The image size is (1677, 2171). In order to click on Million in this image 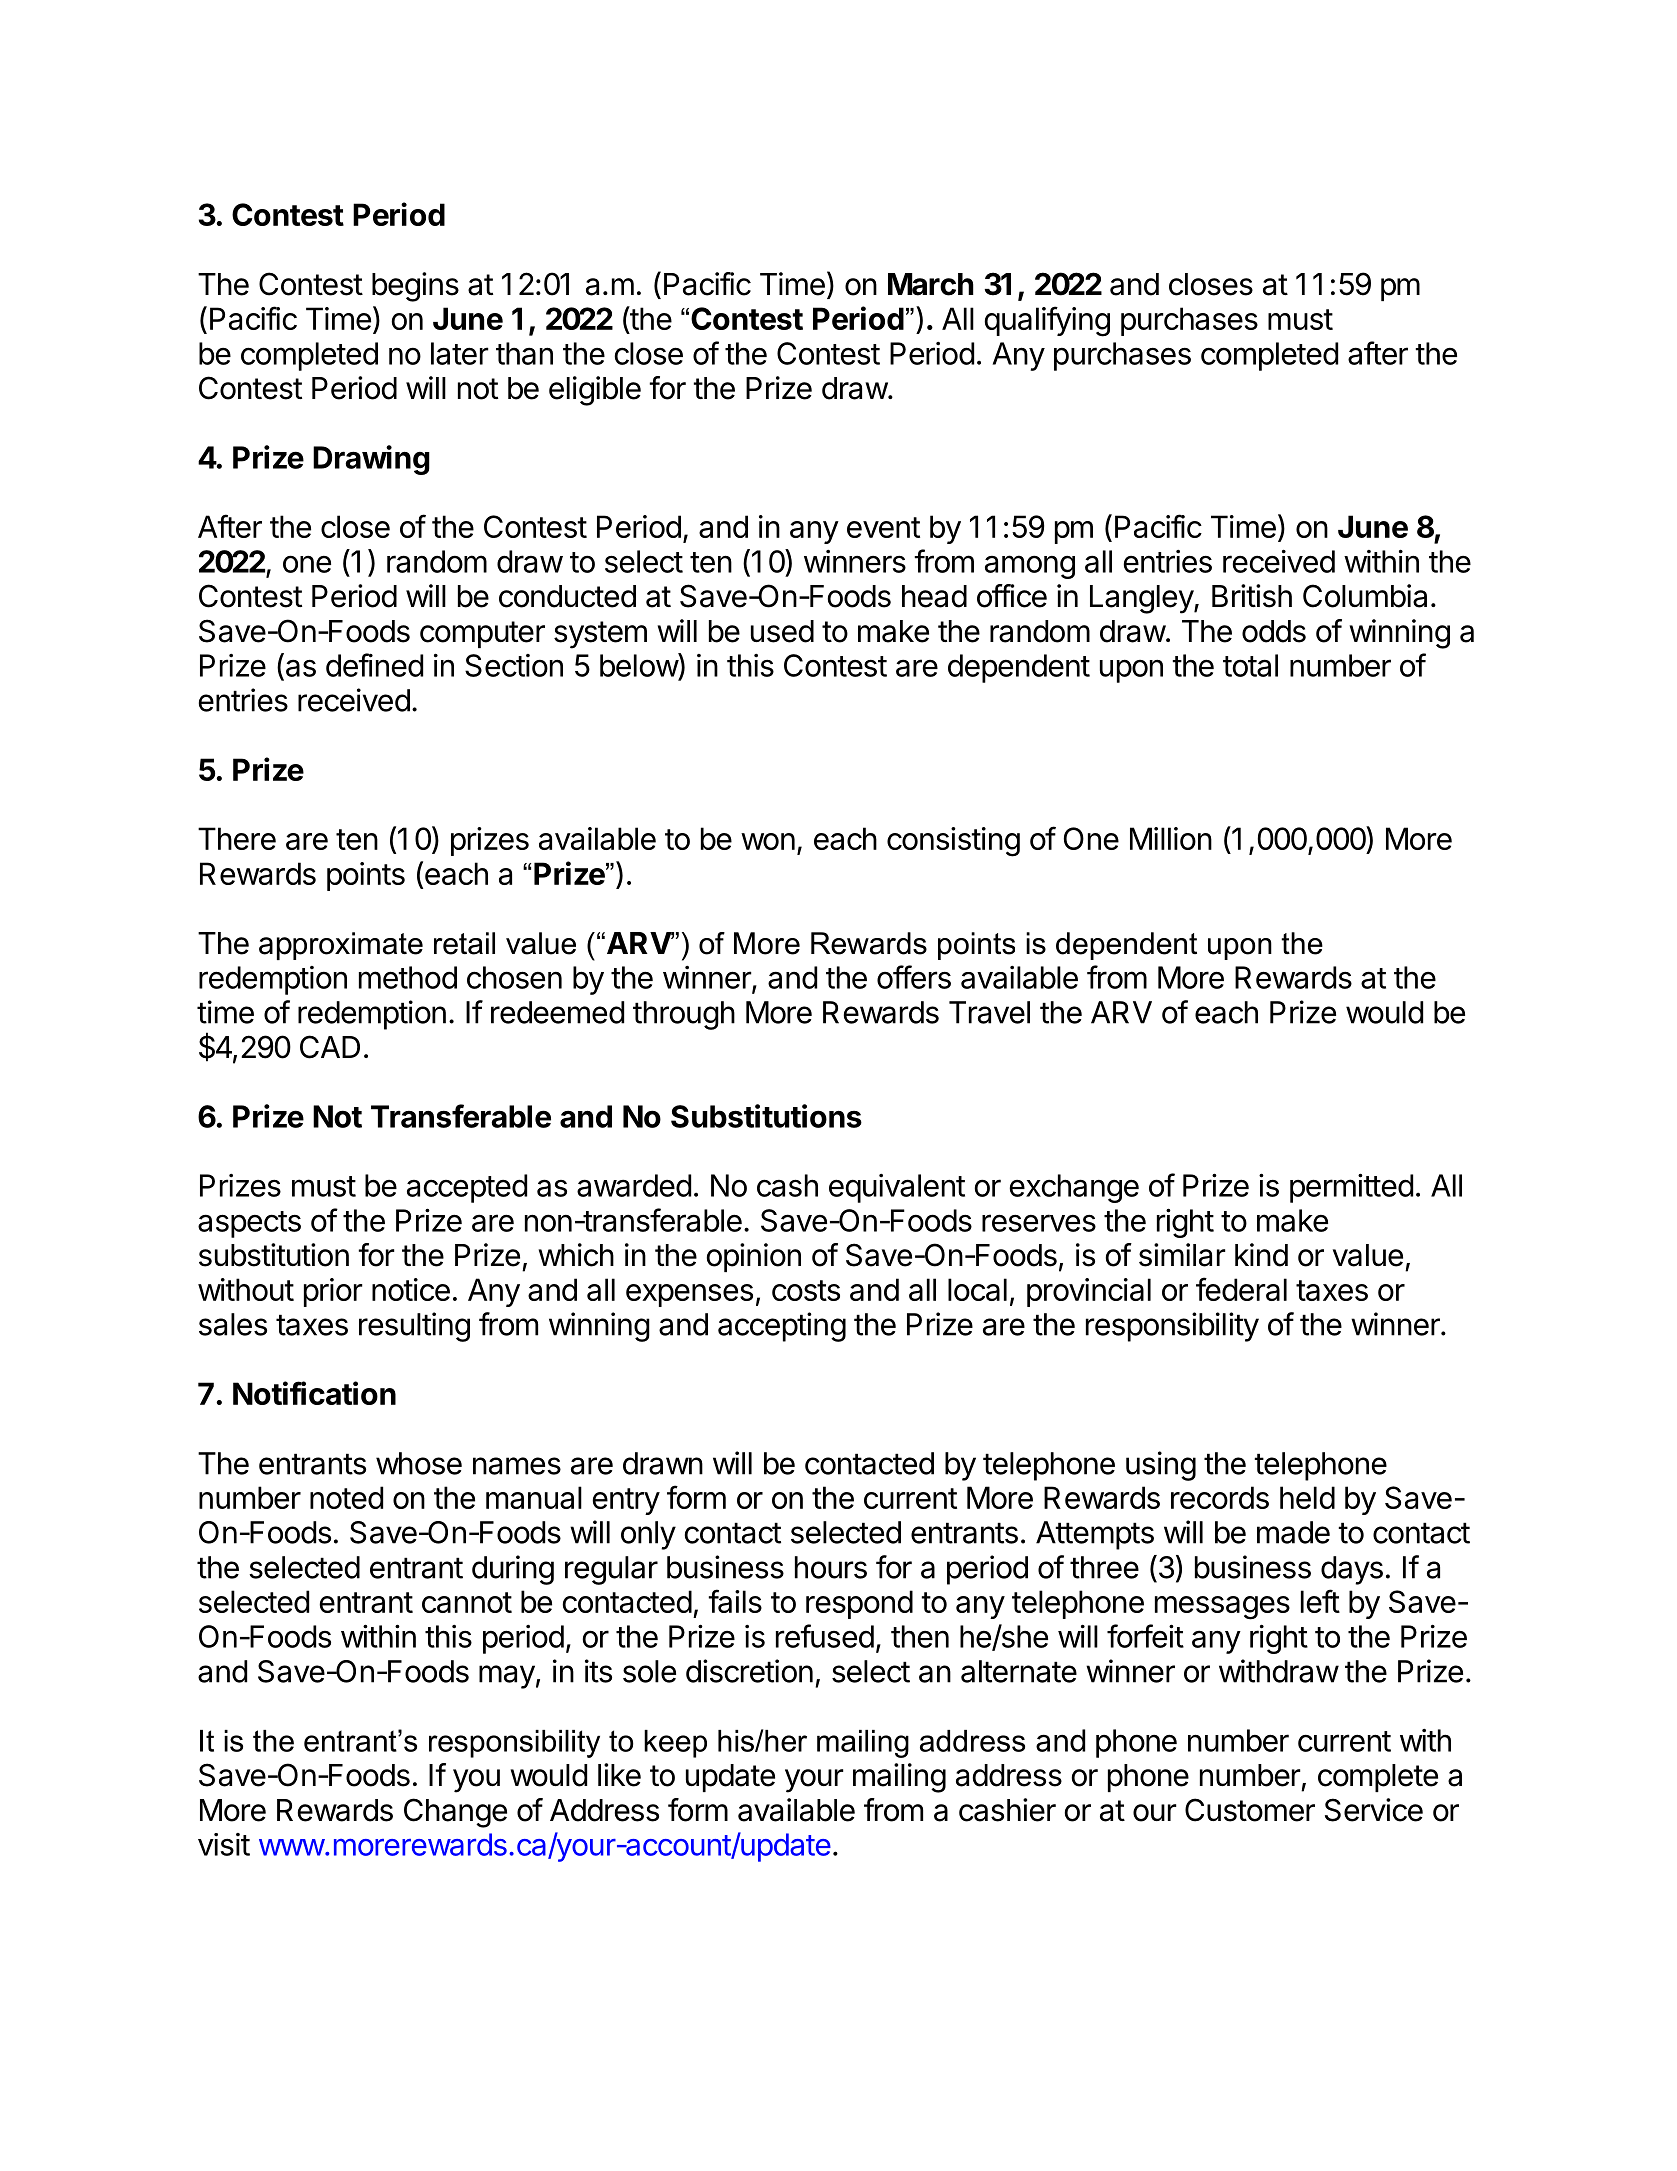, I will do `click(1171, 838)`.
